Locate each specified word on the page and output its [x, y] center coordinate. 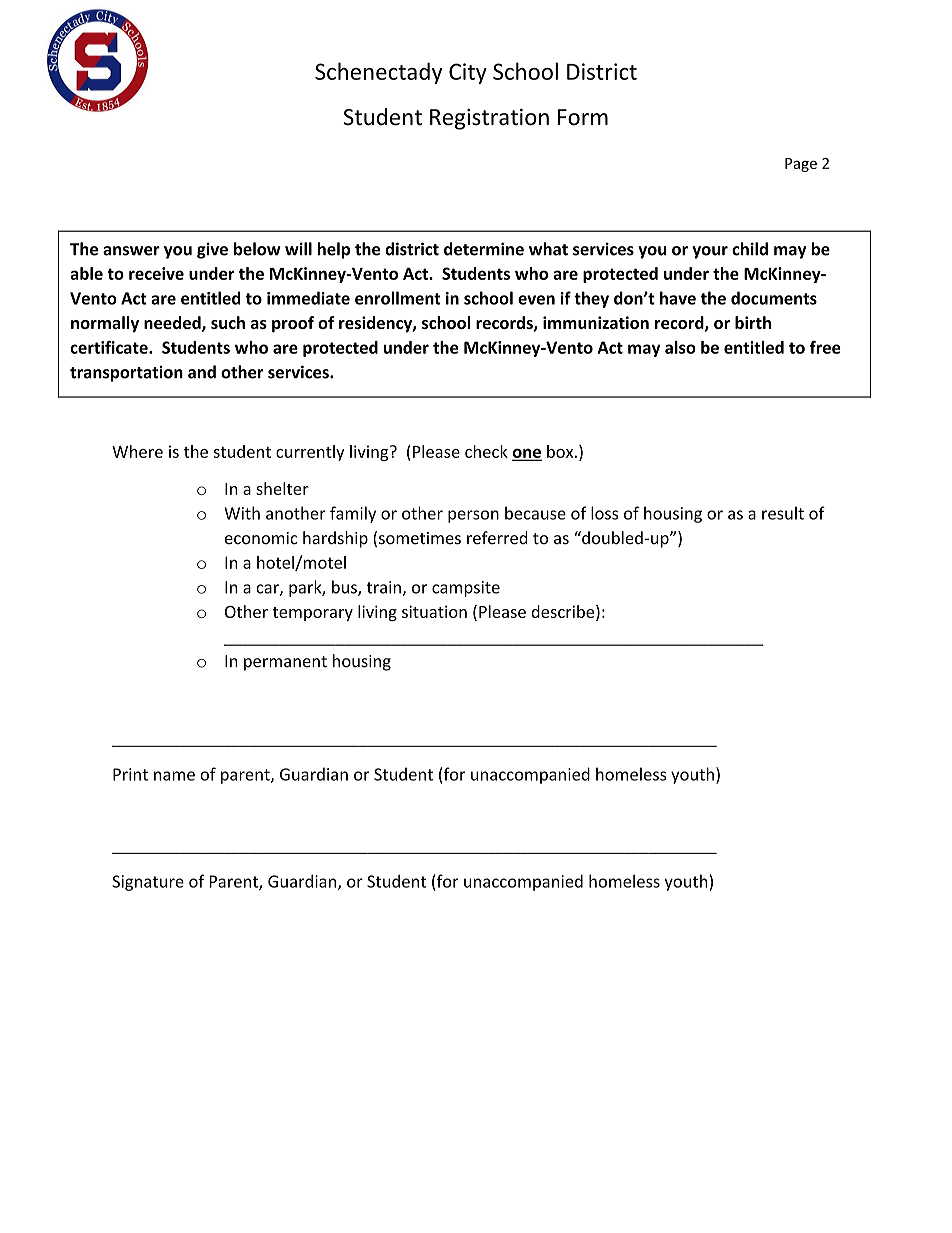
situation [434, 611]
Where [137, 451]
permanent [285, 663]
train [385, 588]
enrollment [398, 298]
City [468, 73]
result [783, 513]
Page [801, 165]
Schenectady [379, 73]
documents [774, 298]
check [486, 451]
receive [156, 273]
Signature [148, 883]
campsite [466, 589]
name [174, 776]
